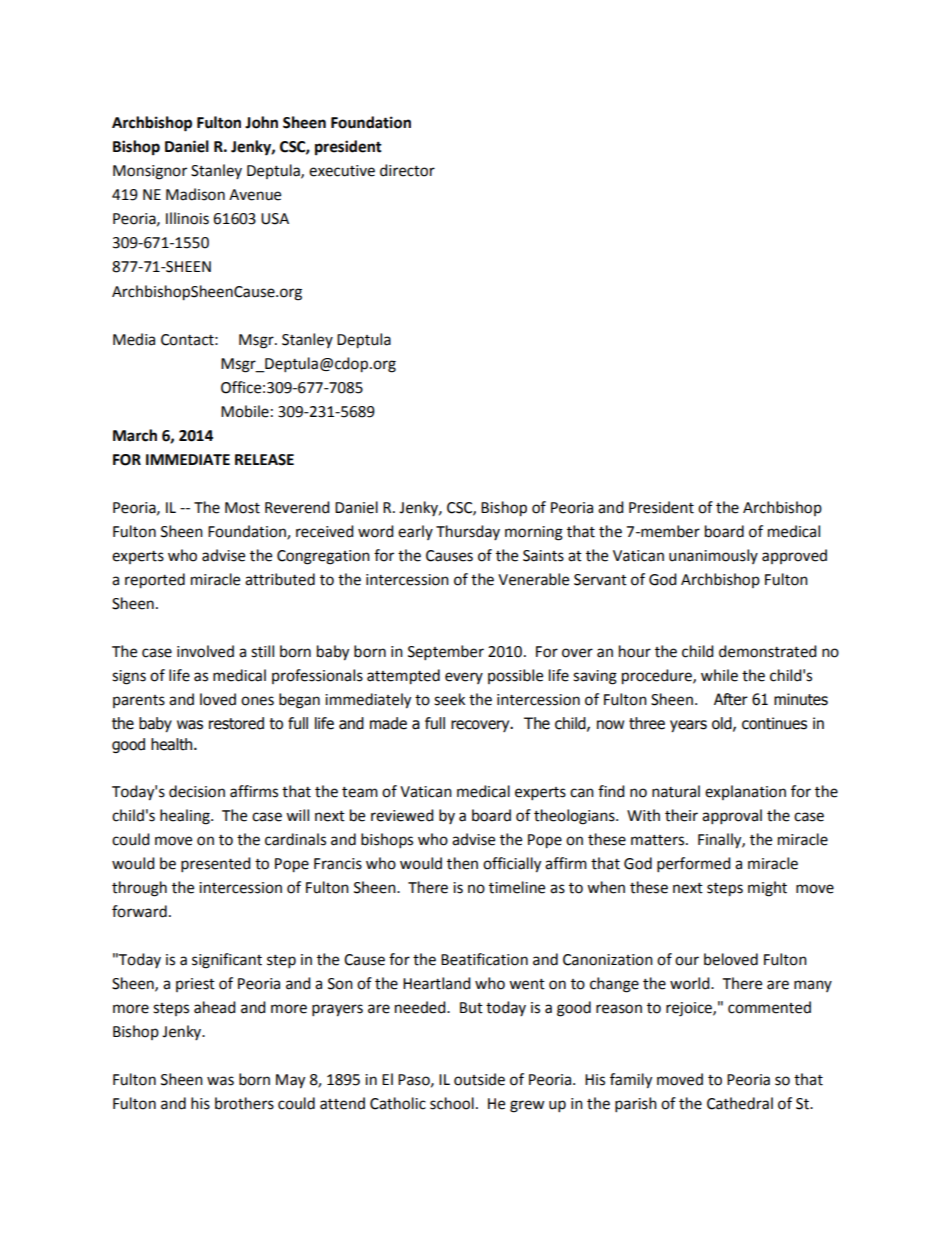  Describe the element at coordinates (197, 791) in the image. I see `decision` at that location.
